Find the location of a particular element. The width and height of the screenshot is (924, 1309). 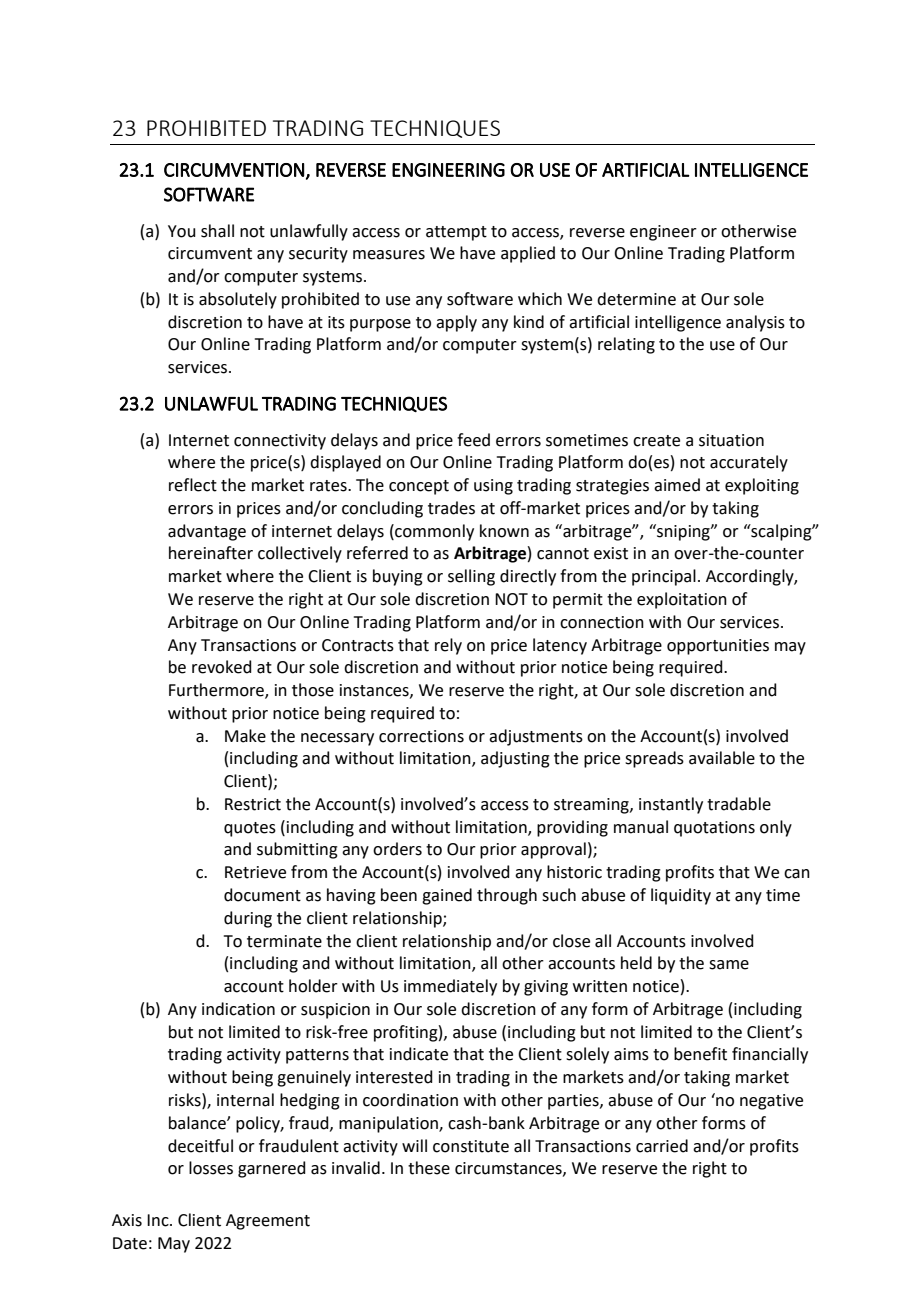

available is located at coordinates (722, 758).
